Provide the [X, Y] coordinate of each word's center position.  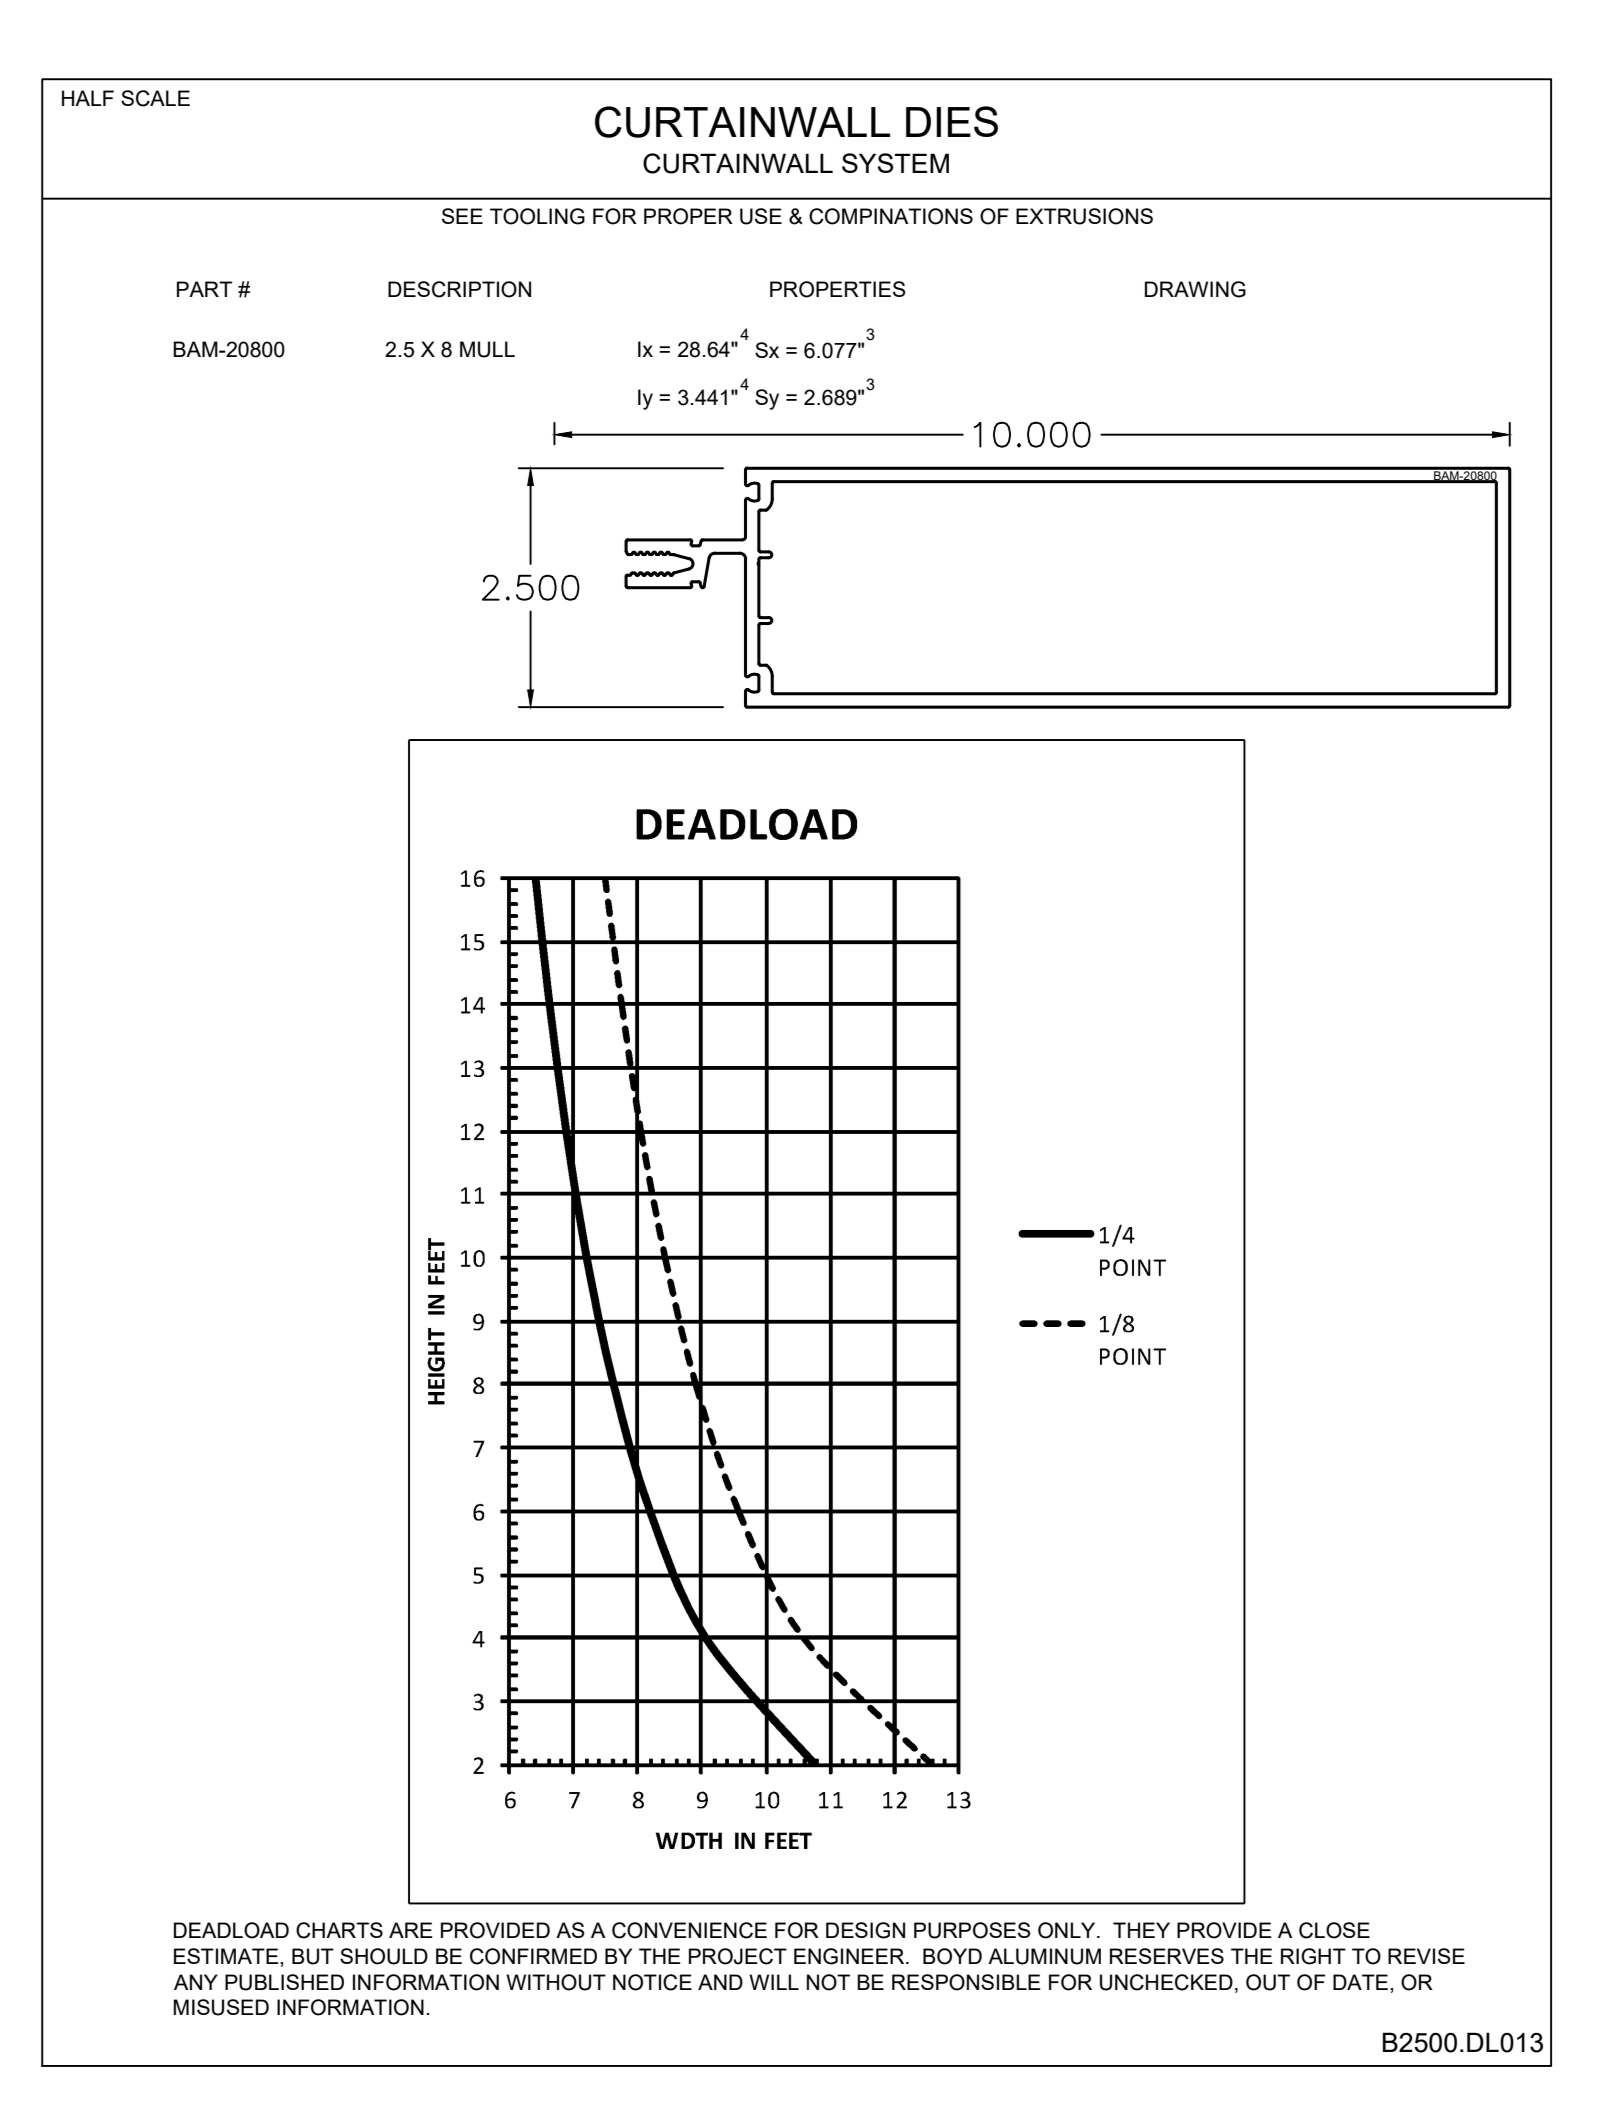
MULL [487, 349]
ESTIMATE [227, 1956]
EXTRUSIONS [1084, 216]
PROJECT [738, 1956]
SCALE [155, 98]
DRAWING [1195, 289]
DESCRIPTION [459, 289]
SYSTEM [895, 163]
